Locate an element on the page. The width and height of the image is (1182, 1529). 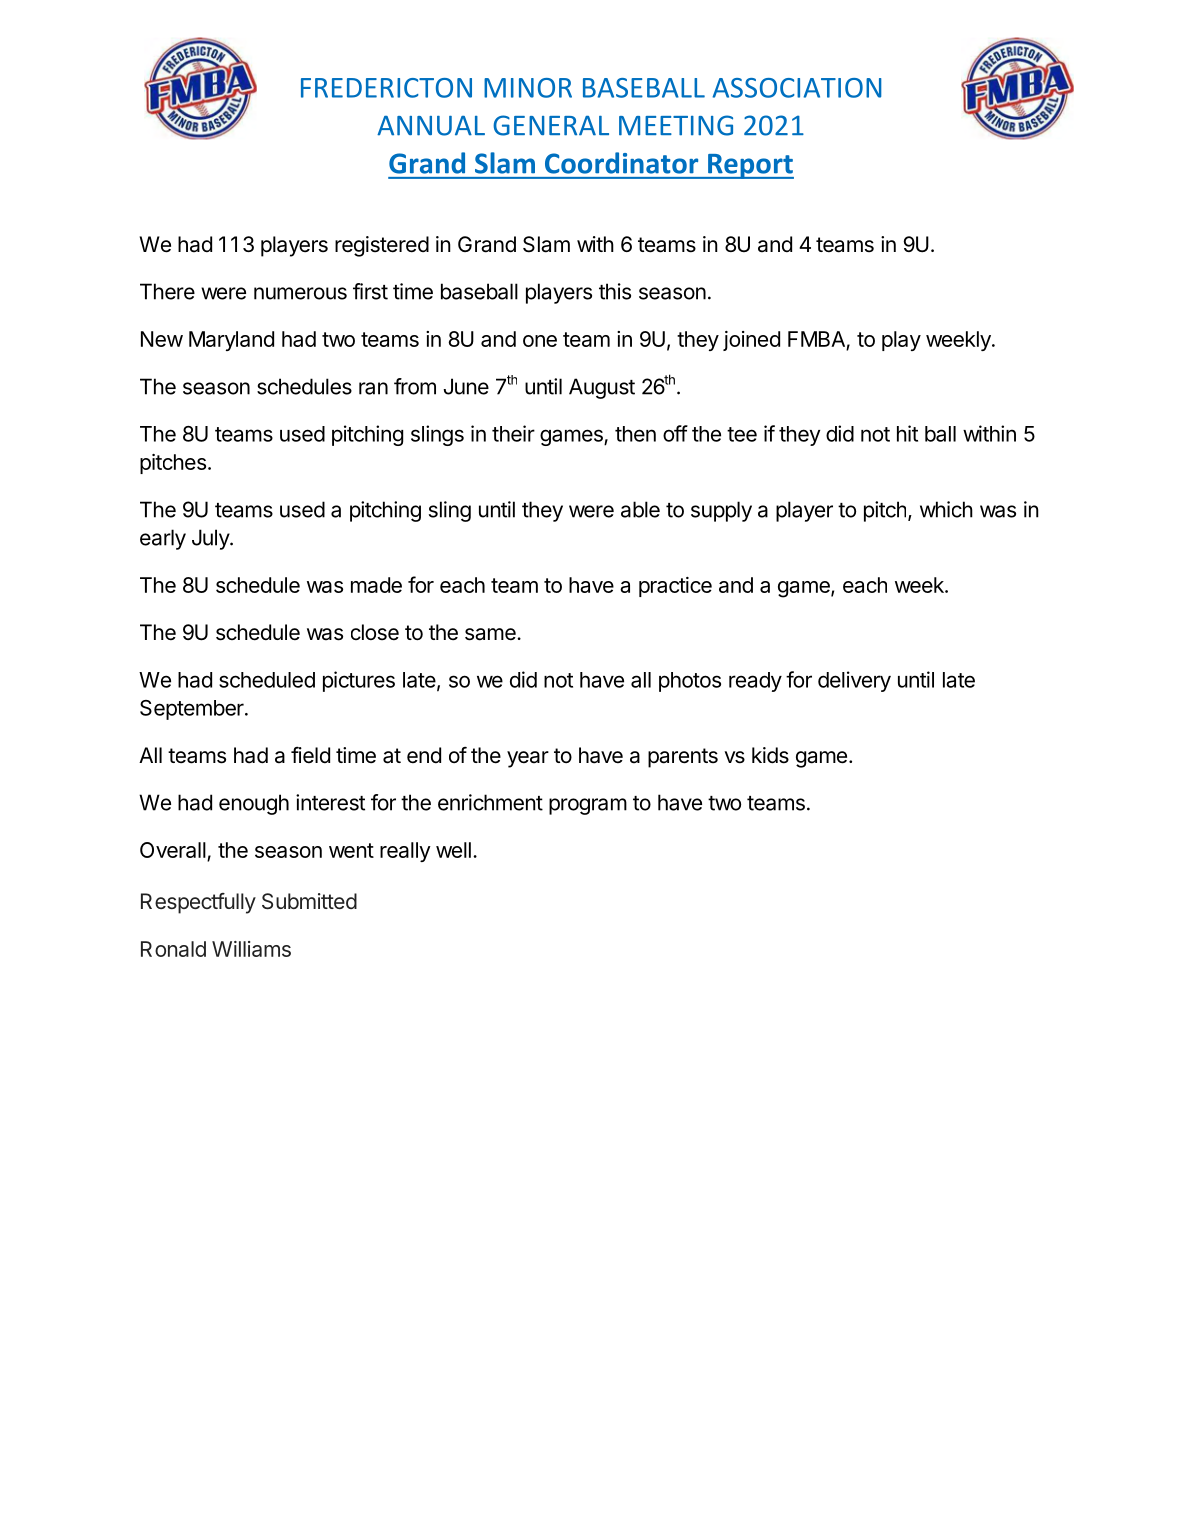
ANNUAL is located at coordinates (431, 126).
